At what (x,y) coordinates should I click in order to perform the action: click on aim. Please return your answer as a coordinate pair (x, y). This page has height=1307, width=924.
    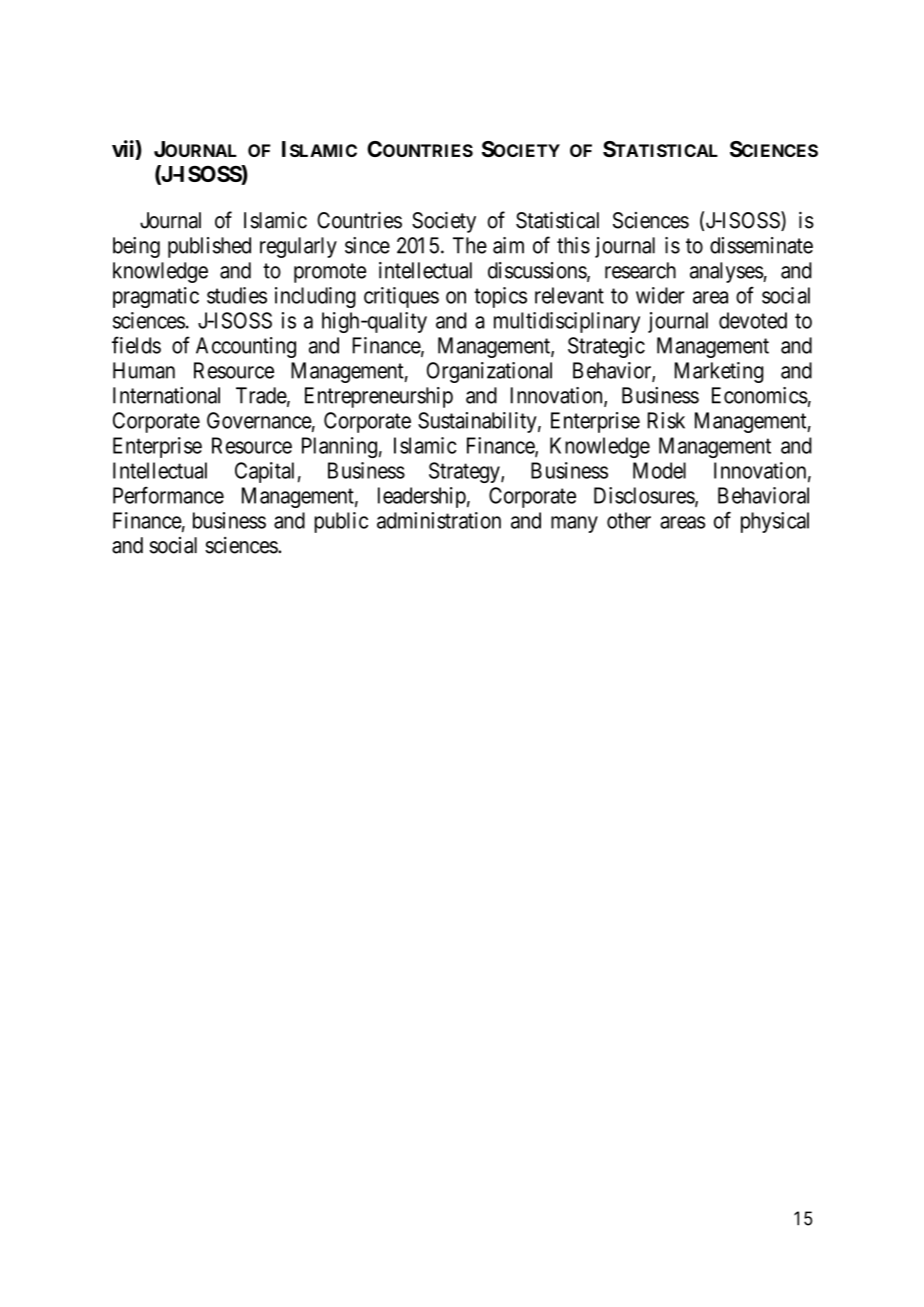
    Looking at the image, I should click on (508, 245).
